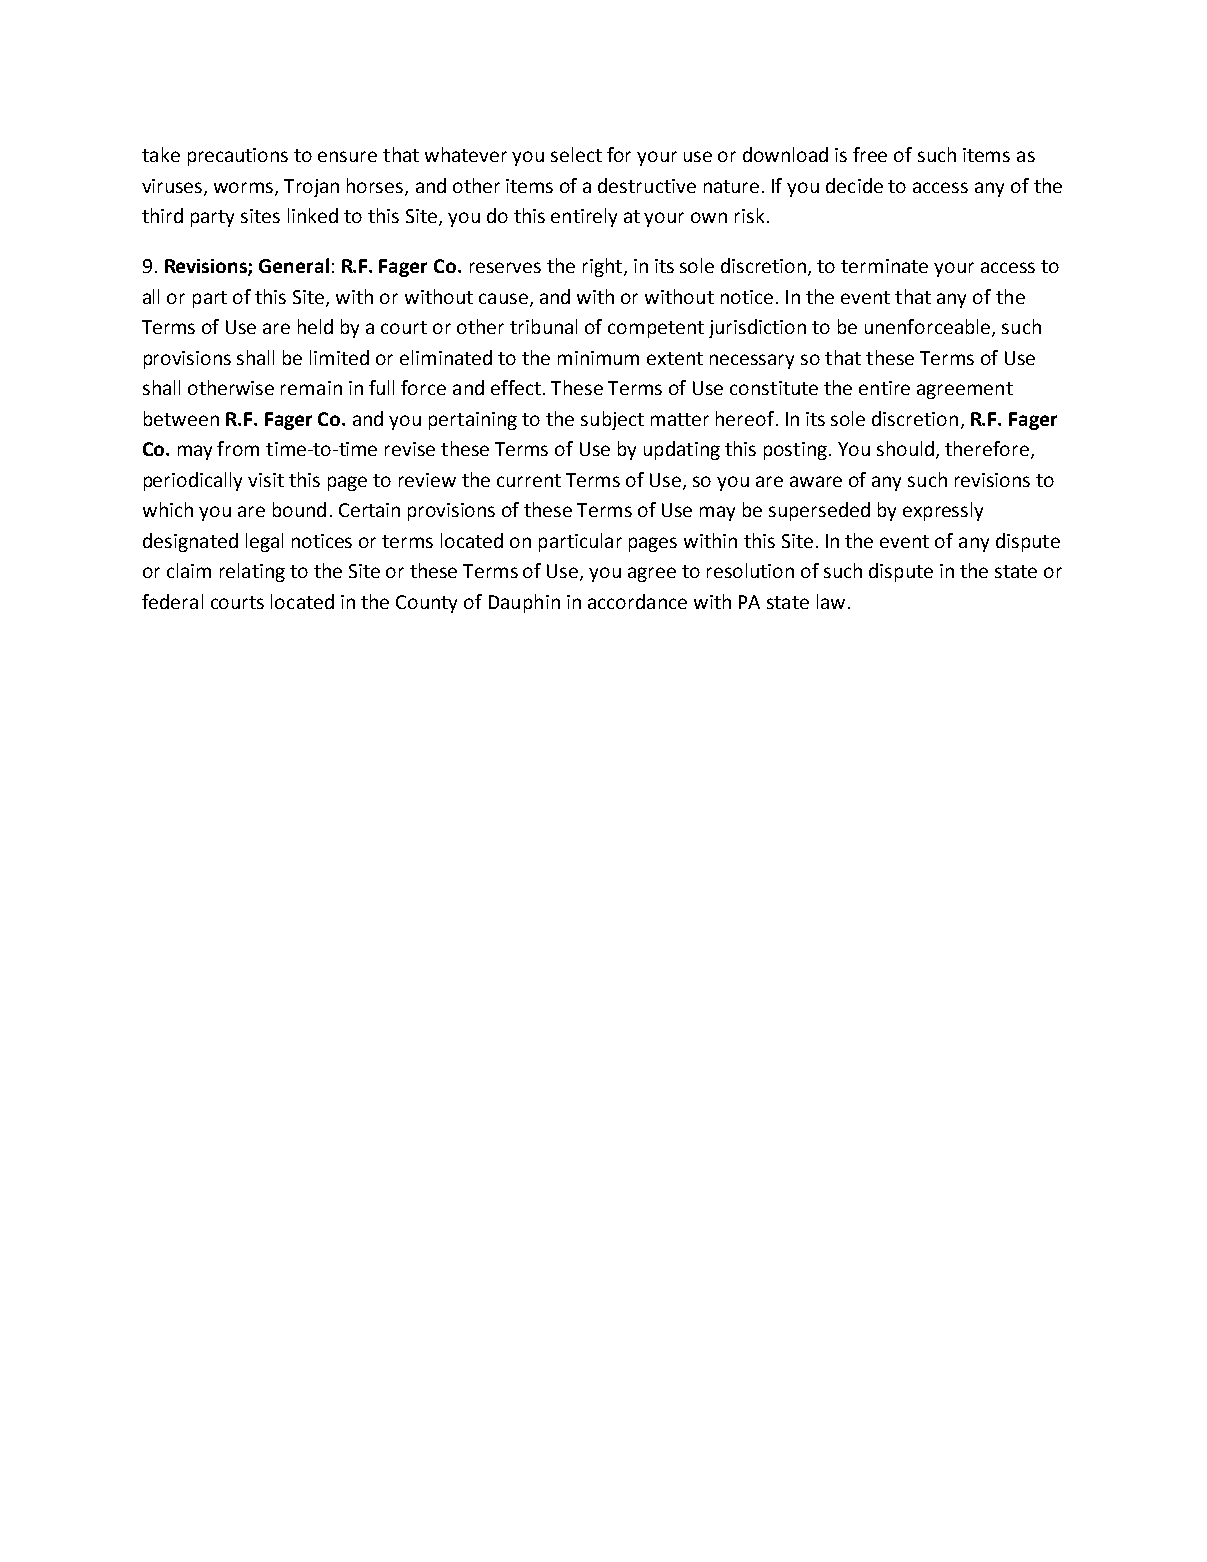 This page has width=1207, height=1562. I want to click on should, so click(905, 448).
